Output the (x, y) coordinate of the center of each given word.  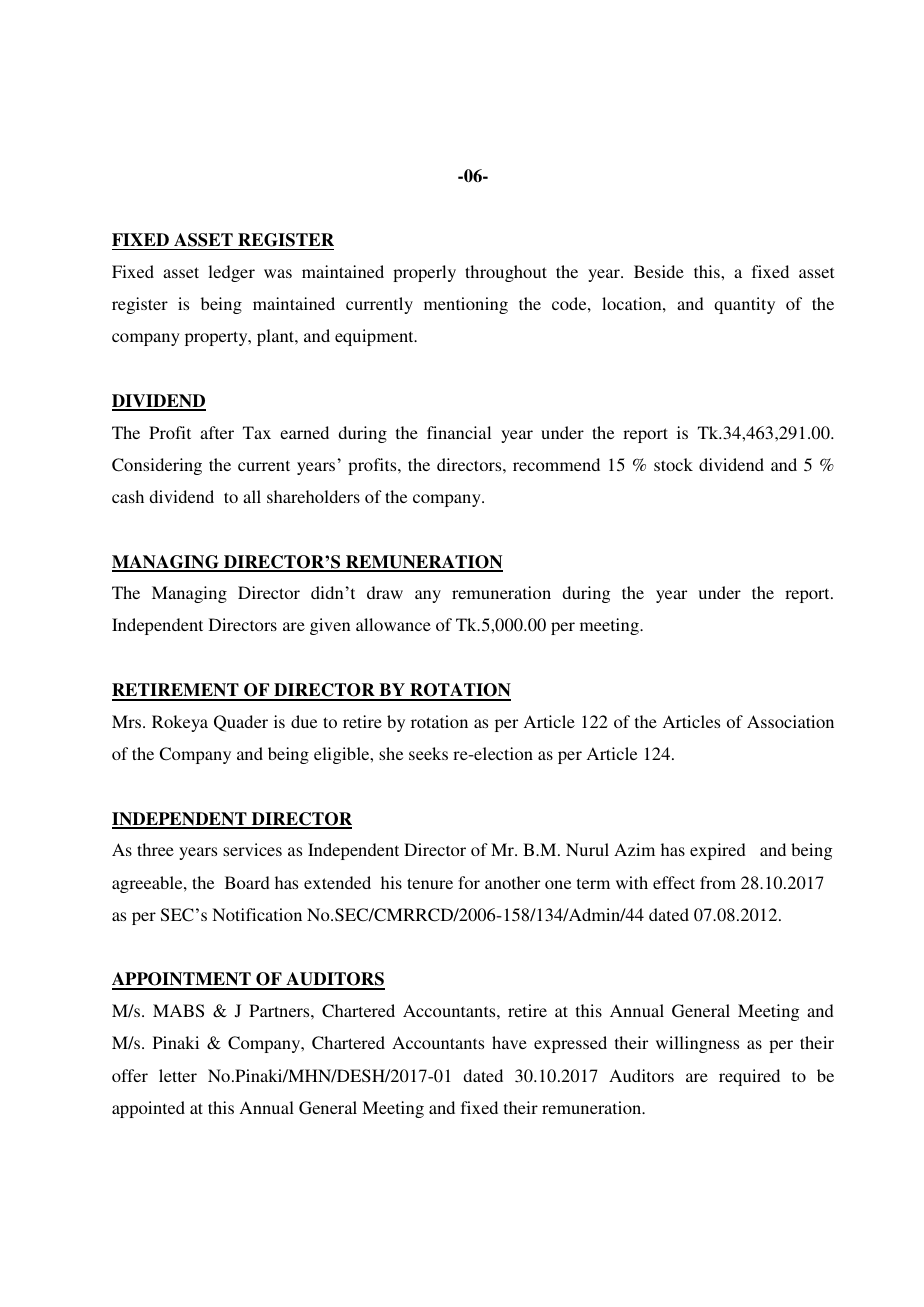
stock (673, 464)
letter (178, 1075)
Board (247, 882)
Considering (157, 466)
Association (790, 721)
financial (459, 432)
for (469, 882)
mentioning (466, 305)
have (509, 1042)
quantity (744, 305)
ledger (231, 273)
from (718, 882)
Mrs (126, 721)
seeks (428, 753)
